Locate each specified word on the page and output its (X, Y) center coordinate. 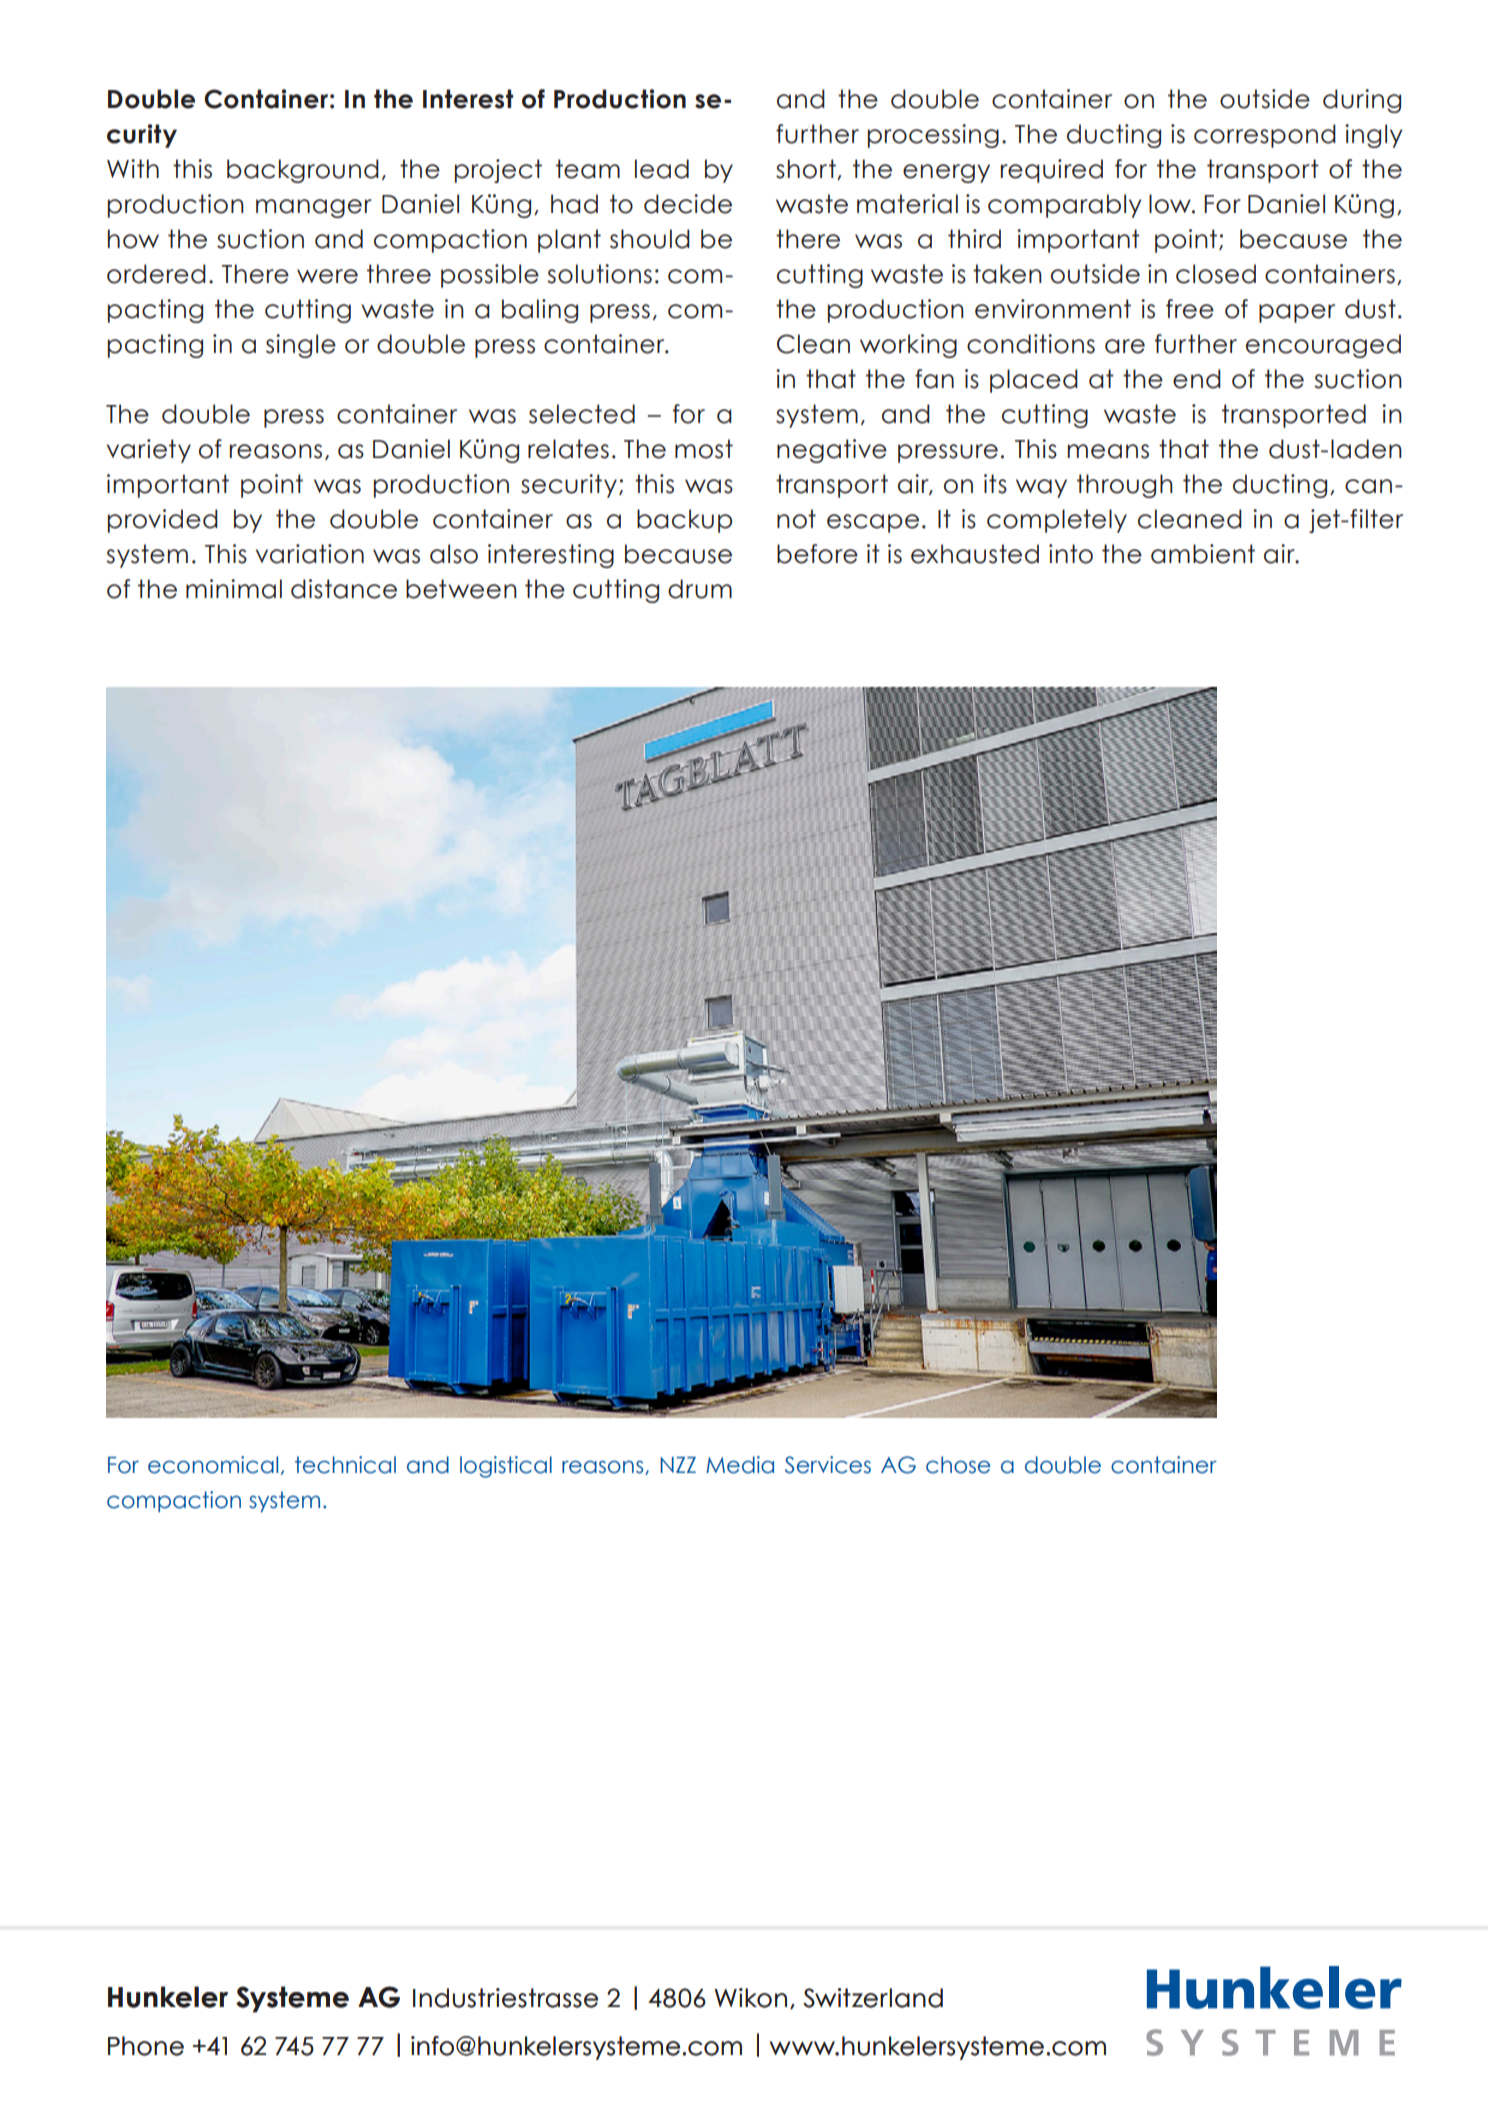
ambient (1203, 554)
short (807, 169)
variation (310, 554)
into (1071, 554)
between (461, 589)
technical (345, 1465)
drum (700, 589)
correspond (1265, 136)
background (303, 171)
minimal (234, 589)
